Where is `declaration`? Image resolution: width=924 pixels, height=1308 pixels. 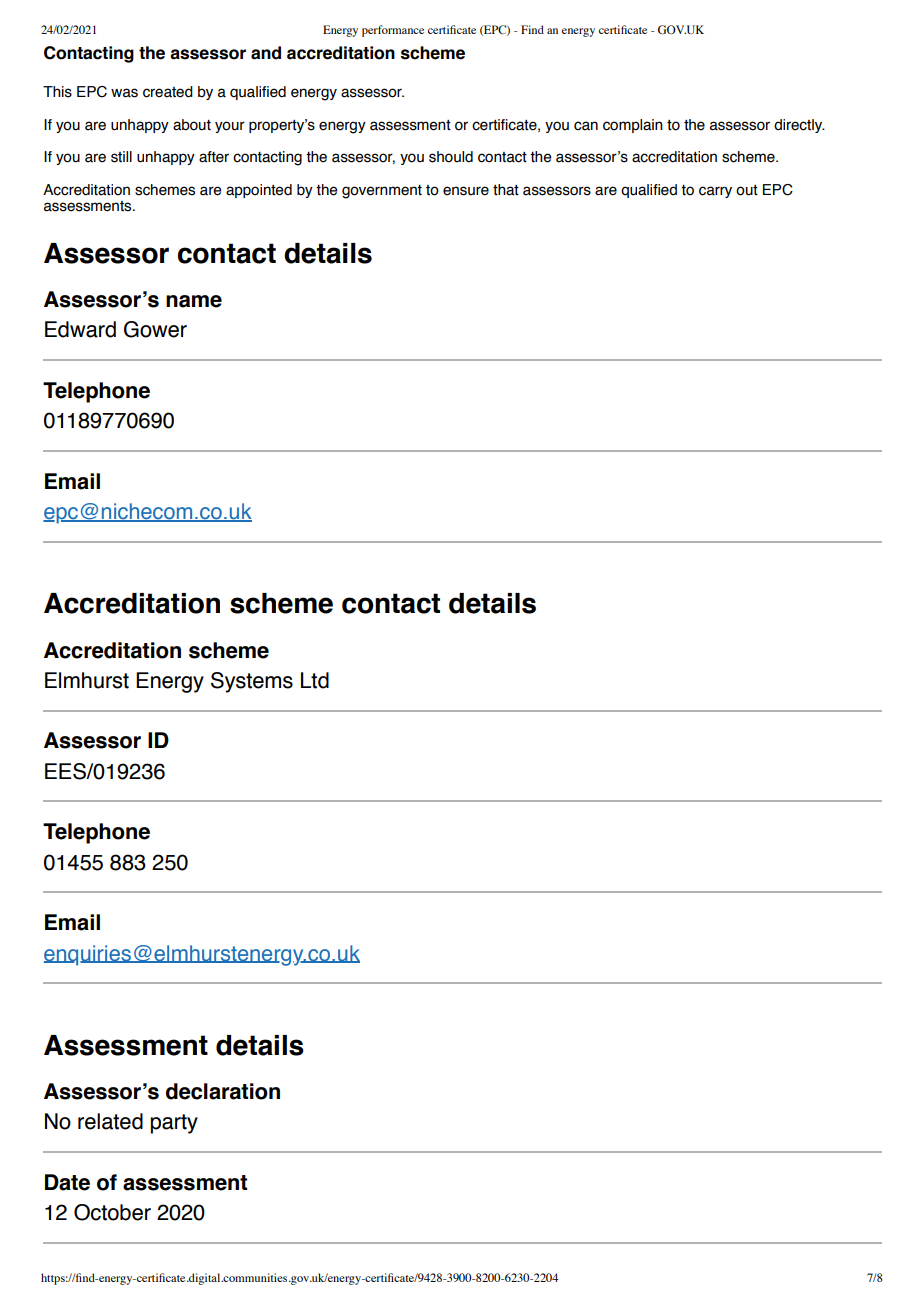
declaration is located at coordinates (223, 1091).
